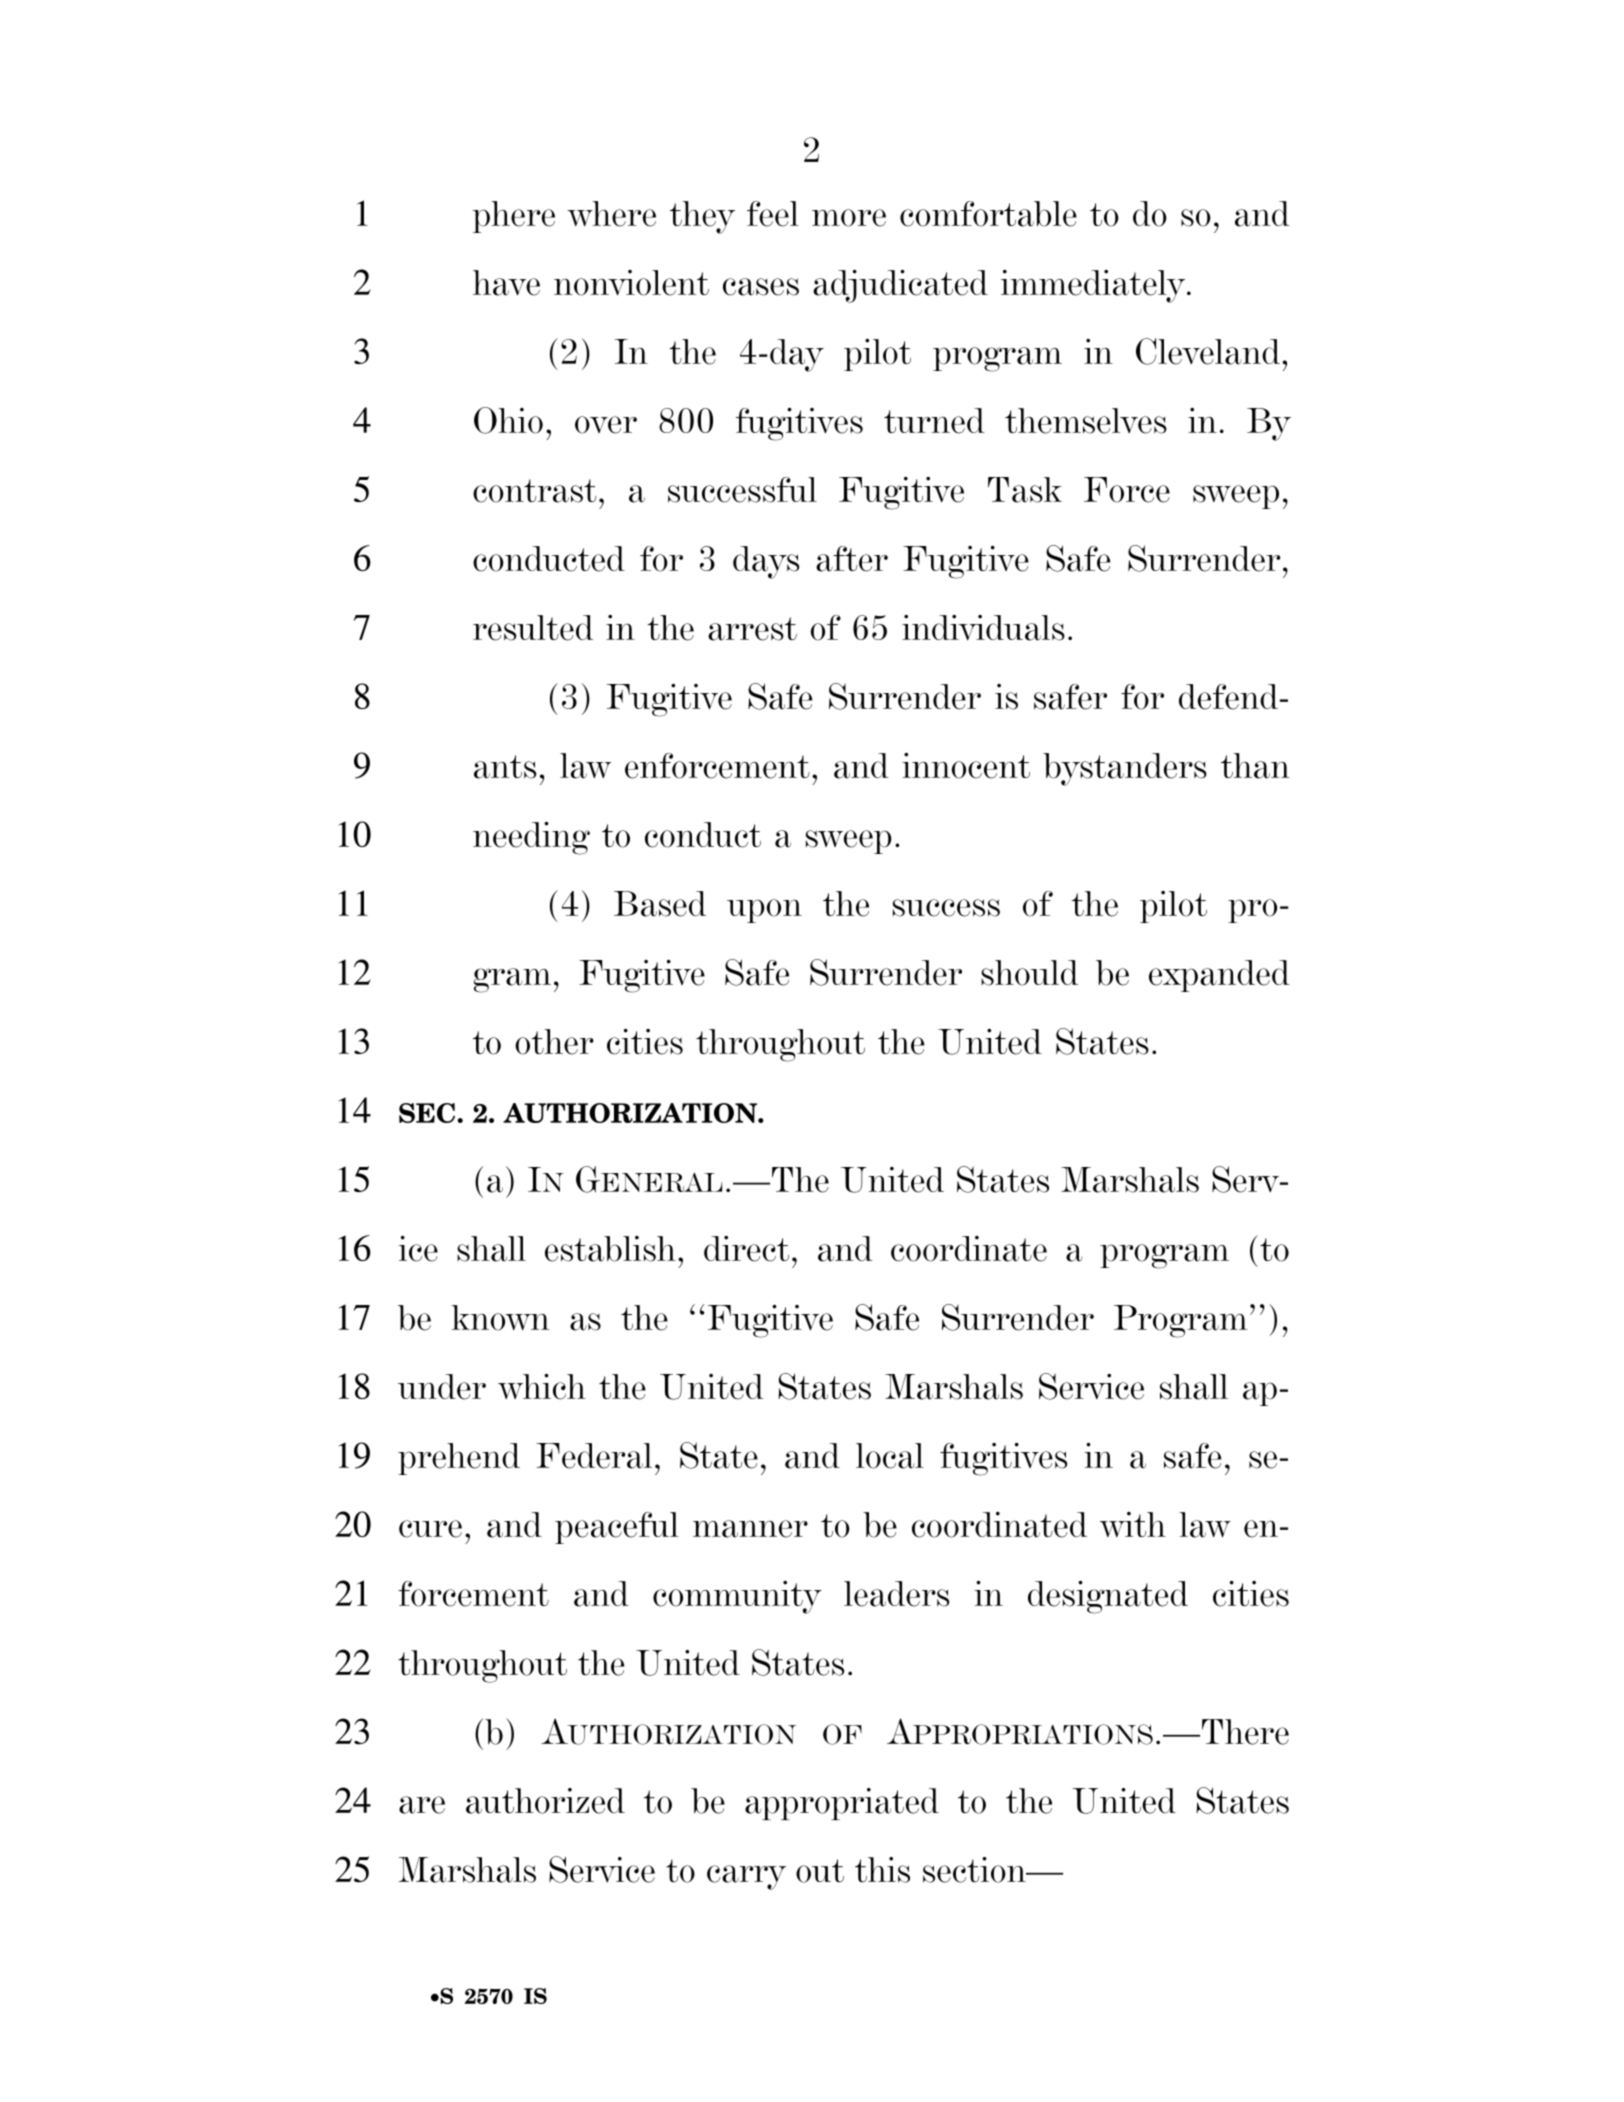 This screenshot has width=1624, height=2102. What do you see at coordinates (545, 1801) in the screenshot?
I see `authorized` at bounding box center [545, 1801].
